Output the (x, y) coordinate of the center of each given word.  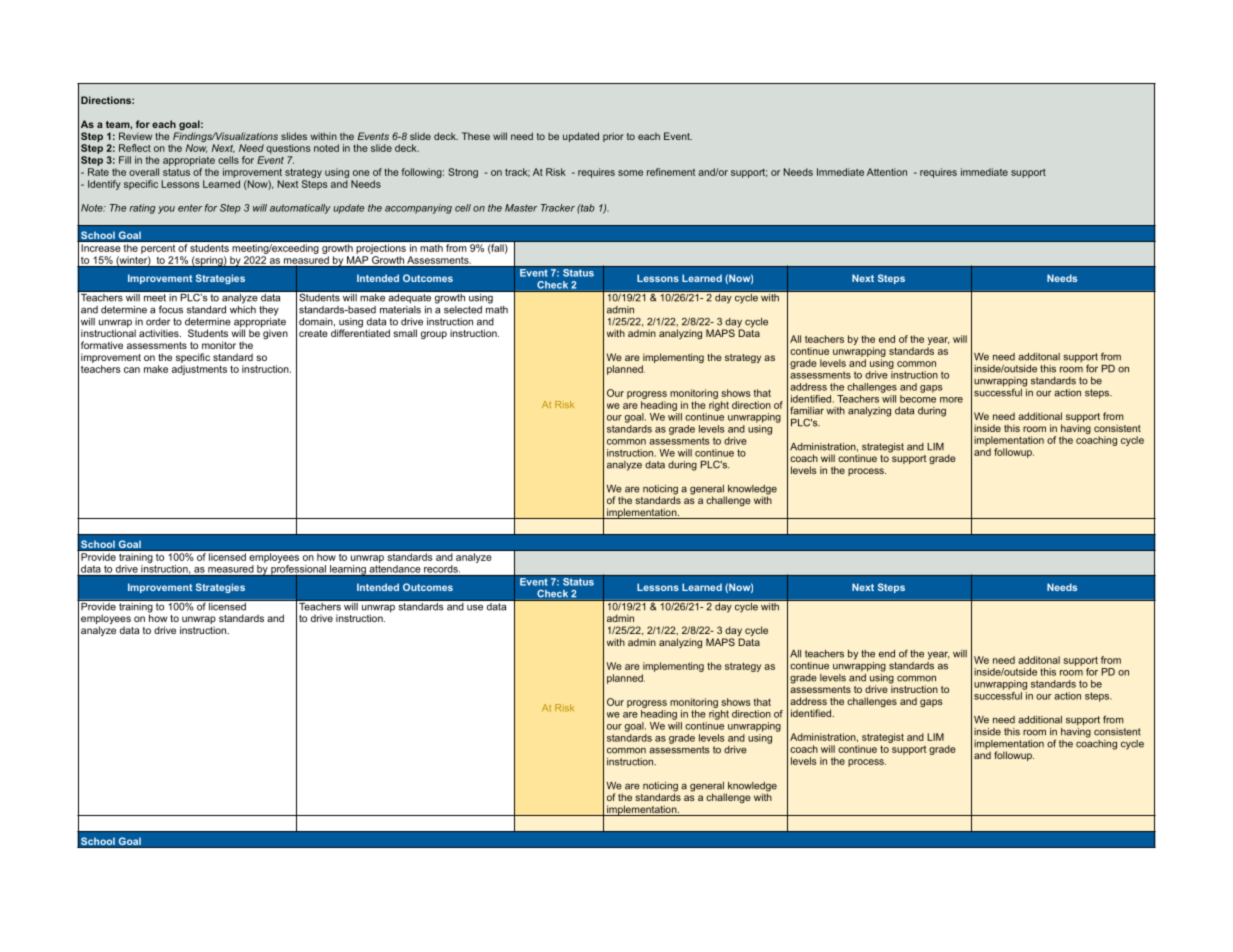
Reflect (135, 148)
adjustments (199, 370)
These (476, 136)
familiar (807, 410)
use (475, 607)
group (434, 335)
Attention (887, 172)
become (918, 397)
